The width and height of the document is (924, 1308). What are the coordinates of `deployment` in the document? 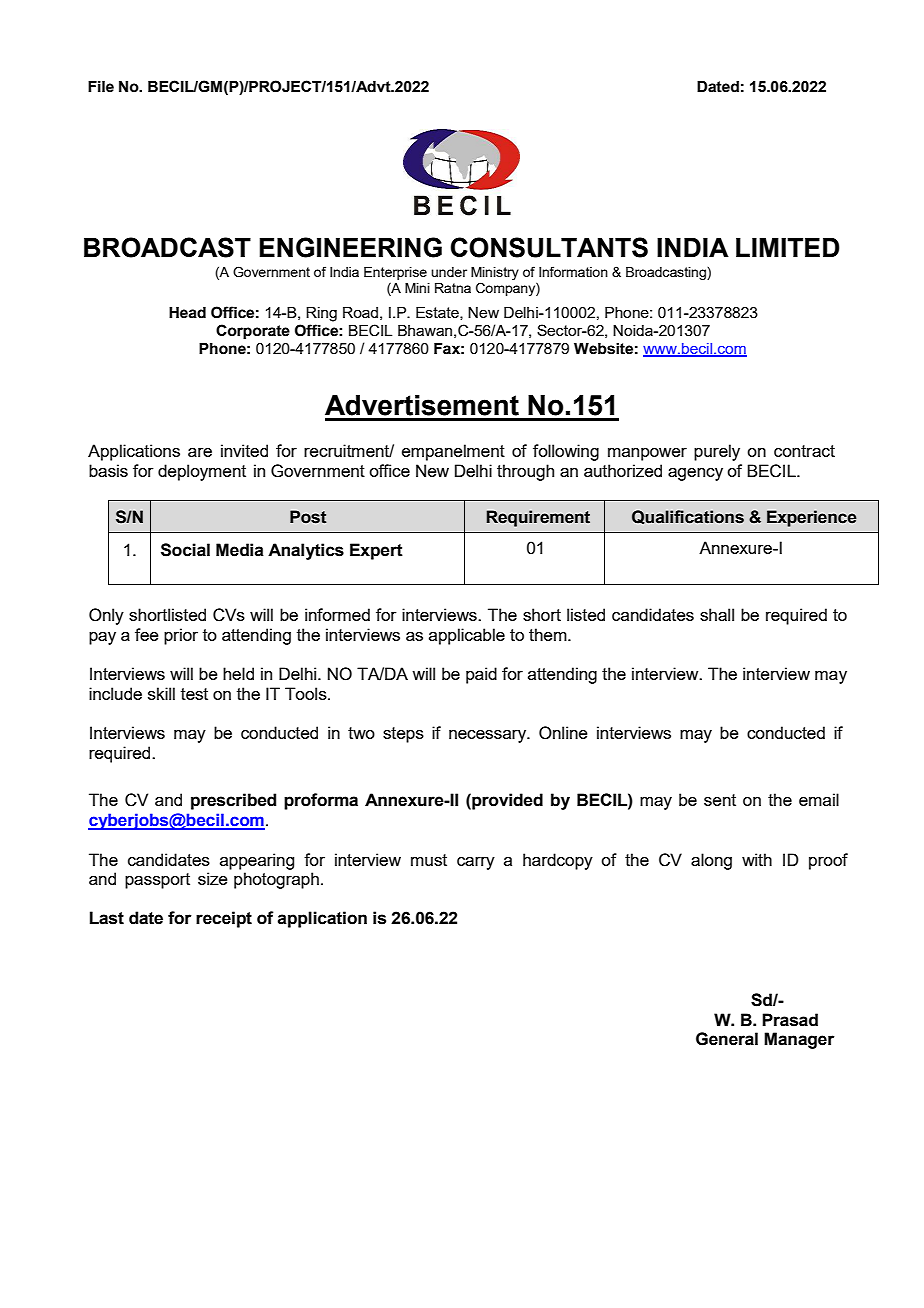 It's located at (202, 472).
